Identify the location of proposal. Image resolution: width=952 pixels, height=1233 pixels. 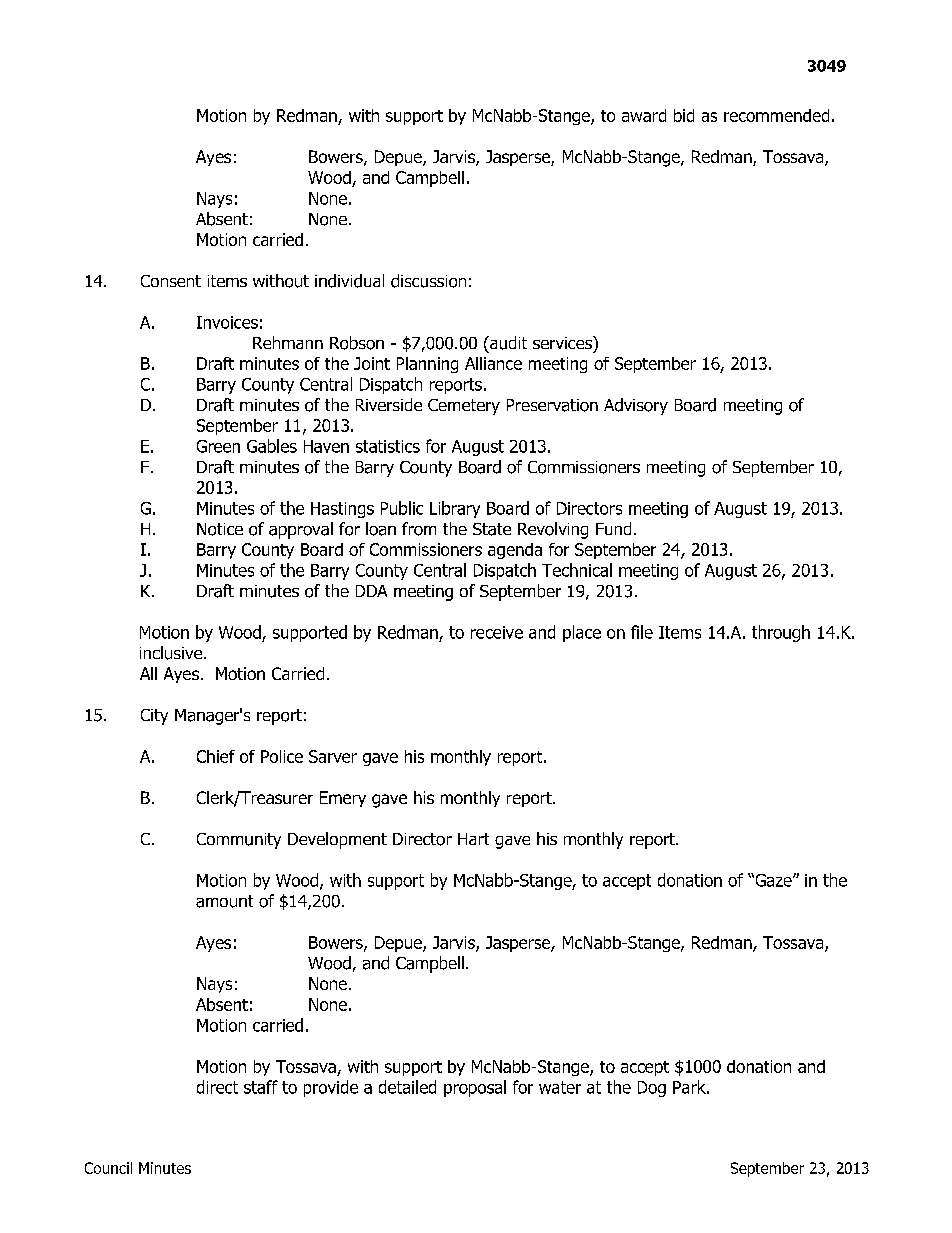
(475, 1088).
